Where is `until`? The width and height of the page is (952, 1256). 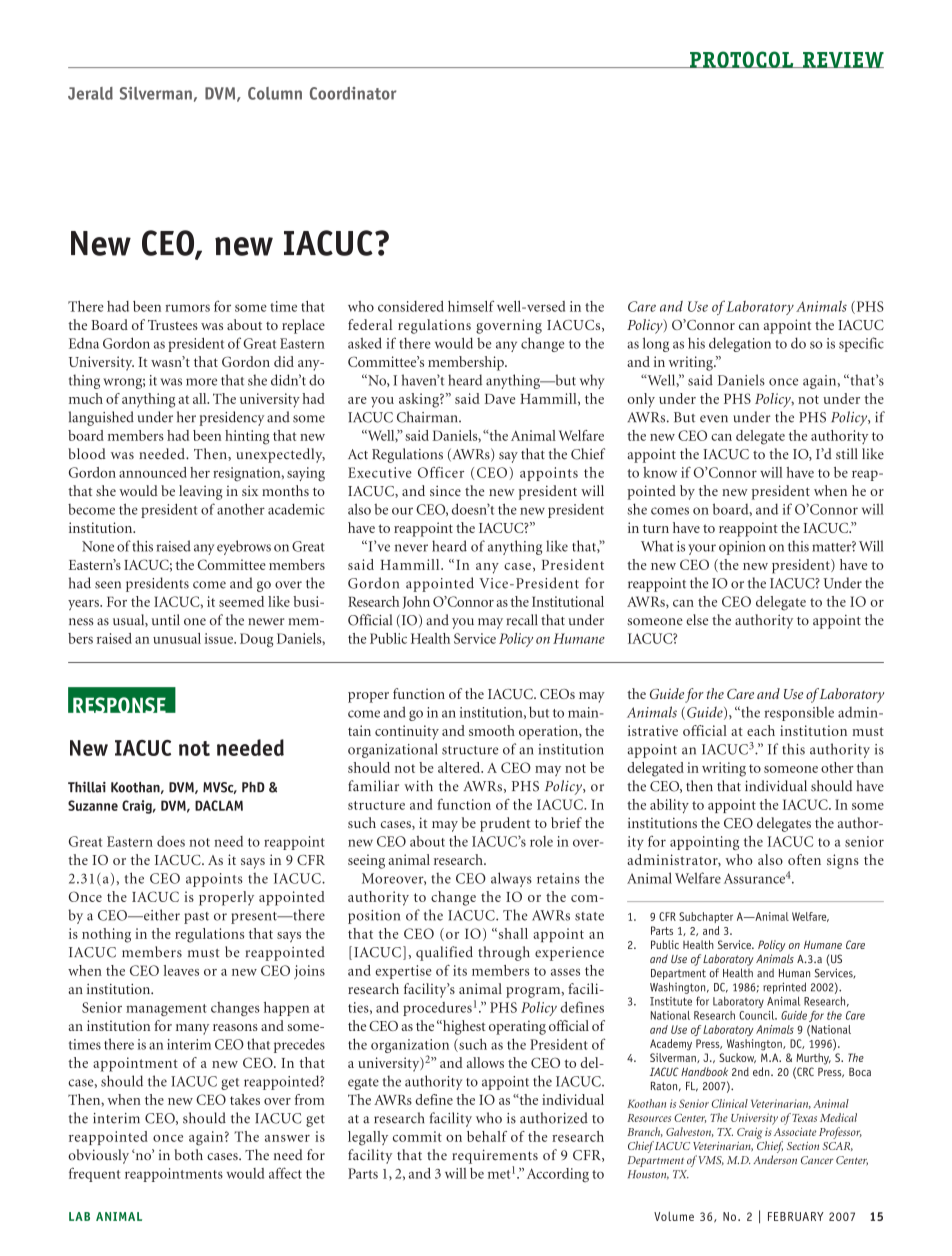 until is located at coordinates (166, 620).
